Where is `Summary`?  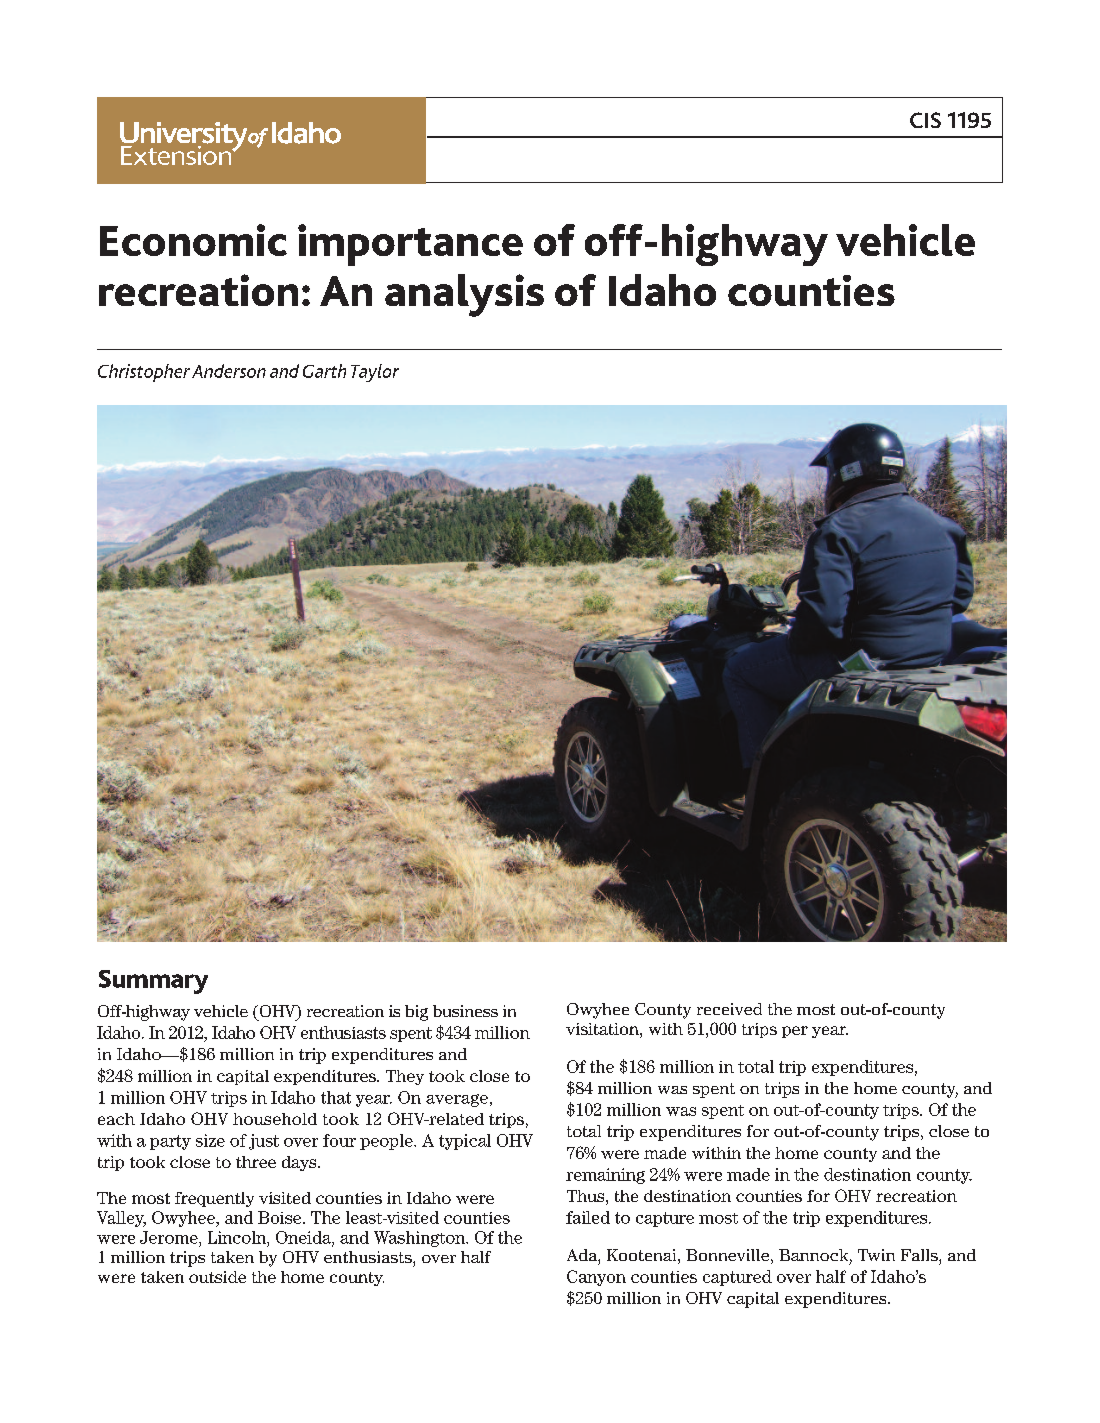
Summary is located at coordinates (153, 982).
